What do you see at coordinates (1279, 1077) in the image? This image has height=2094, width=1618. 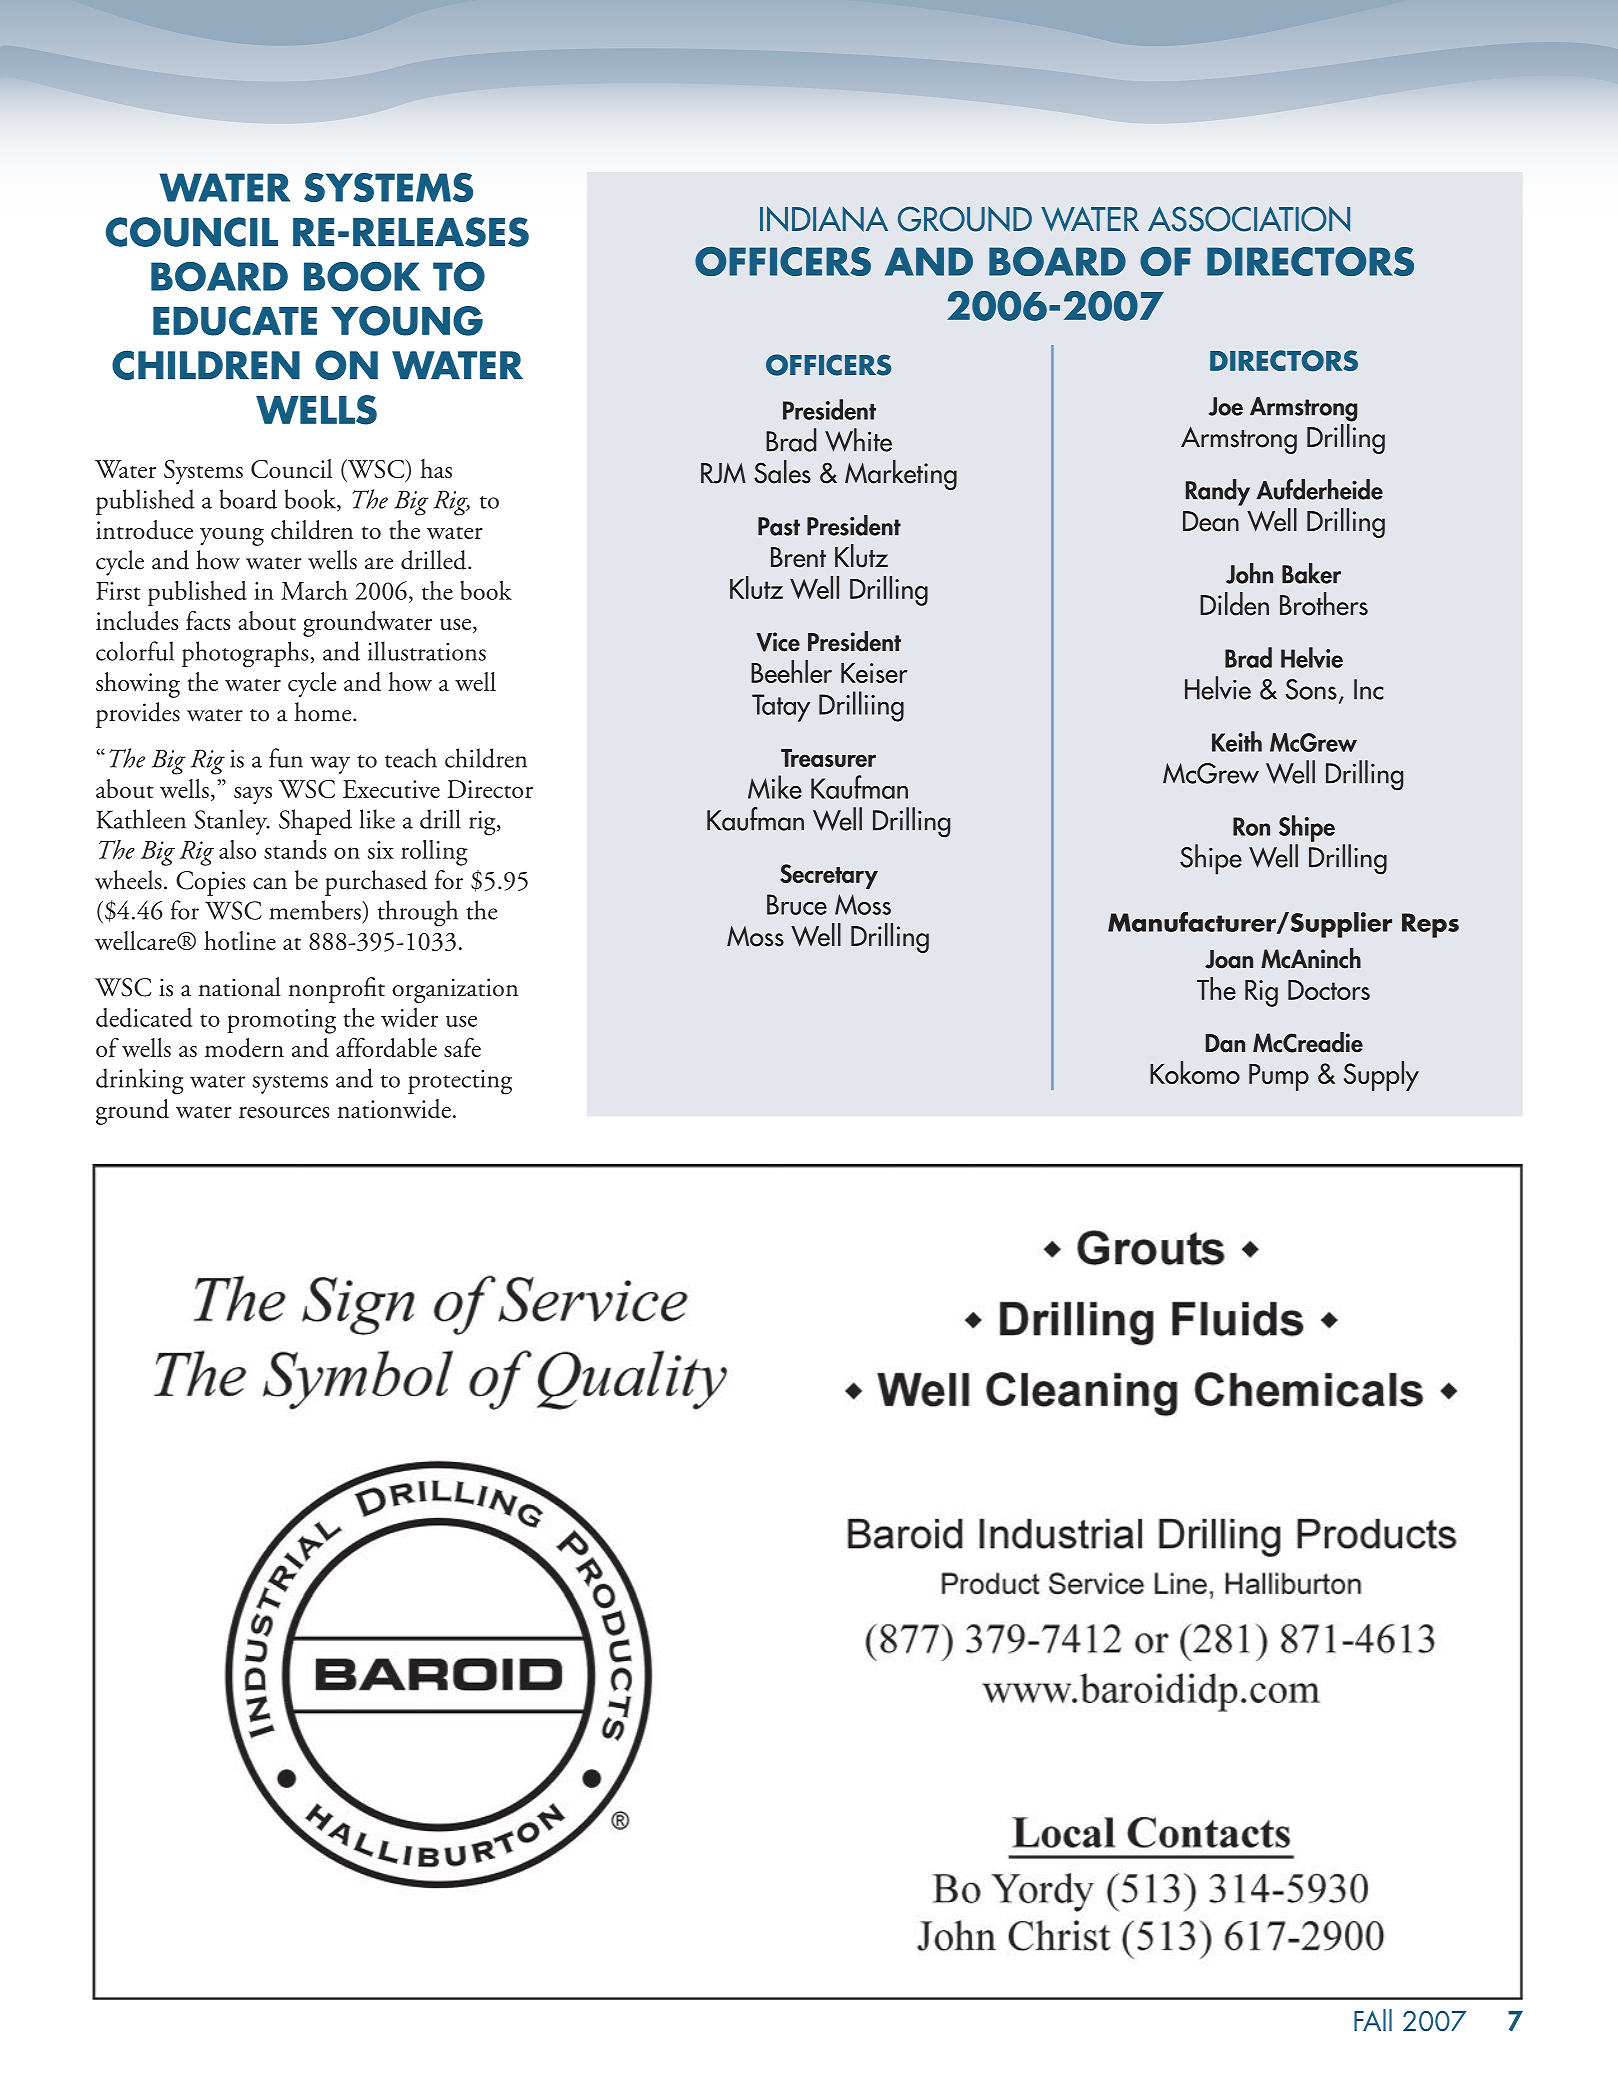 I see `Pump` at bounding box center [1279, 1077].
